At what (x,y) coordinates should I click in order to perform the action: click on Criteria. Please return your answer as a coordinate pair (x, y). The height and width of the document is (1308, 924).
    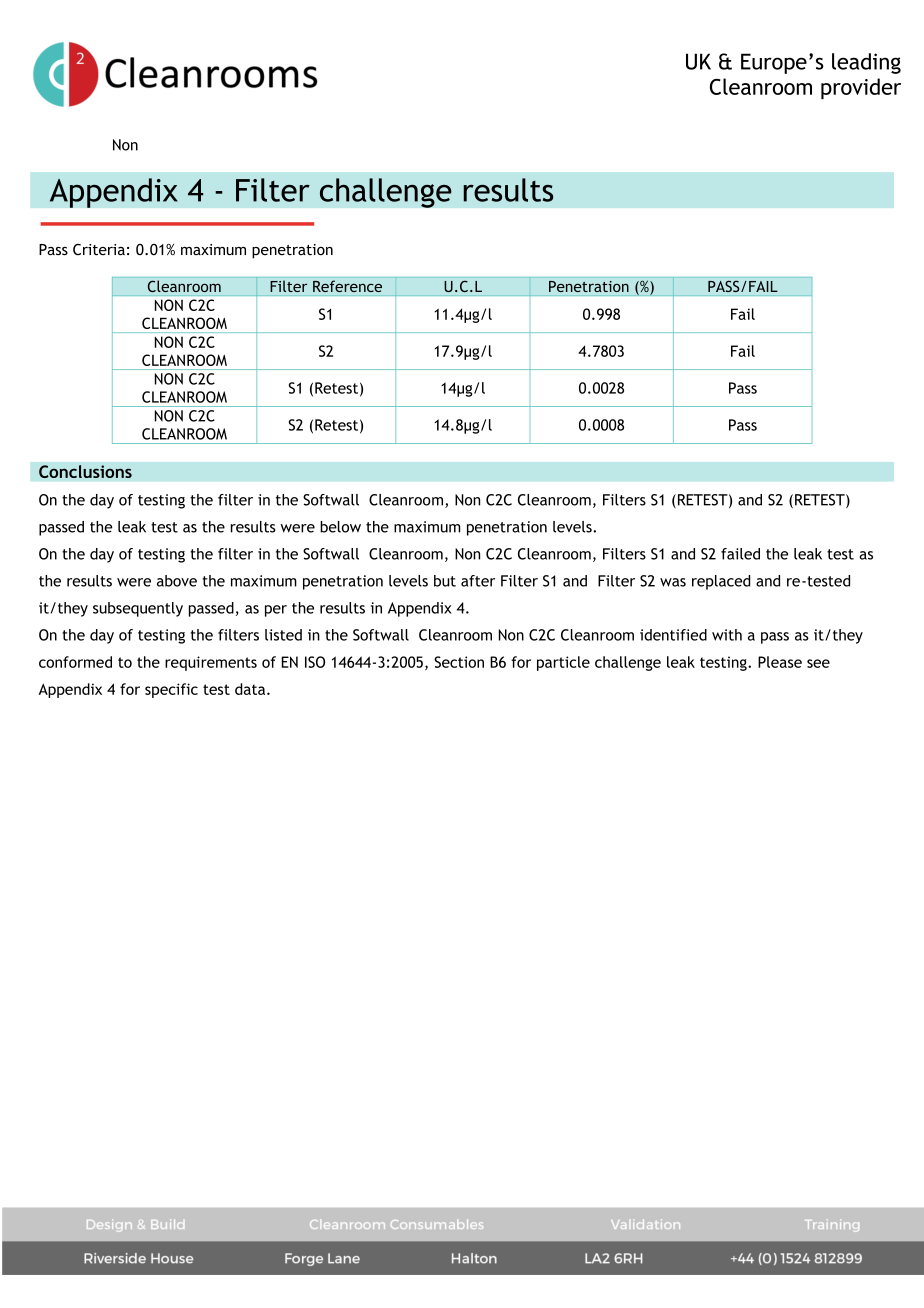
    Looking at the image, I should click on (99, 250).
